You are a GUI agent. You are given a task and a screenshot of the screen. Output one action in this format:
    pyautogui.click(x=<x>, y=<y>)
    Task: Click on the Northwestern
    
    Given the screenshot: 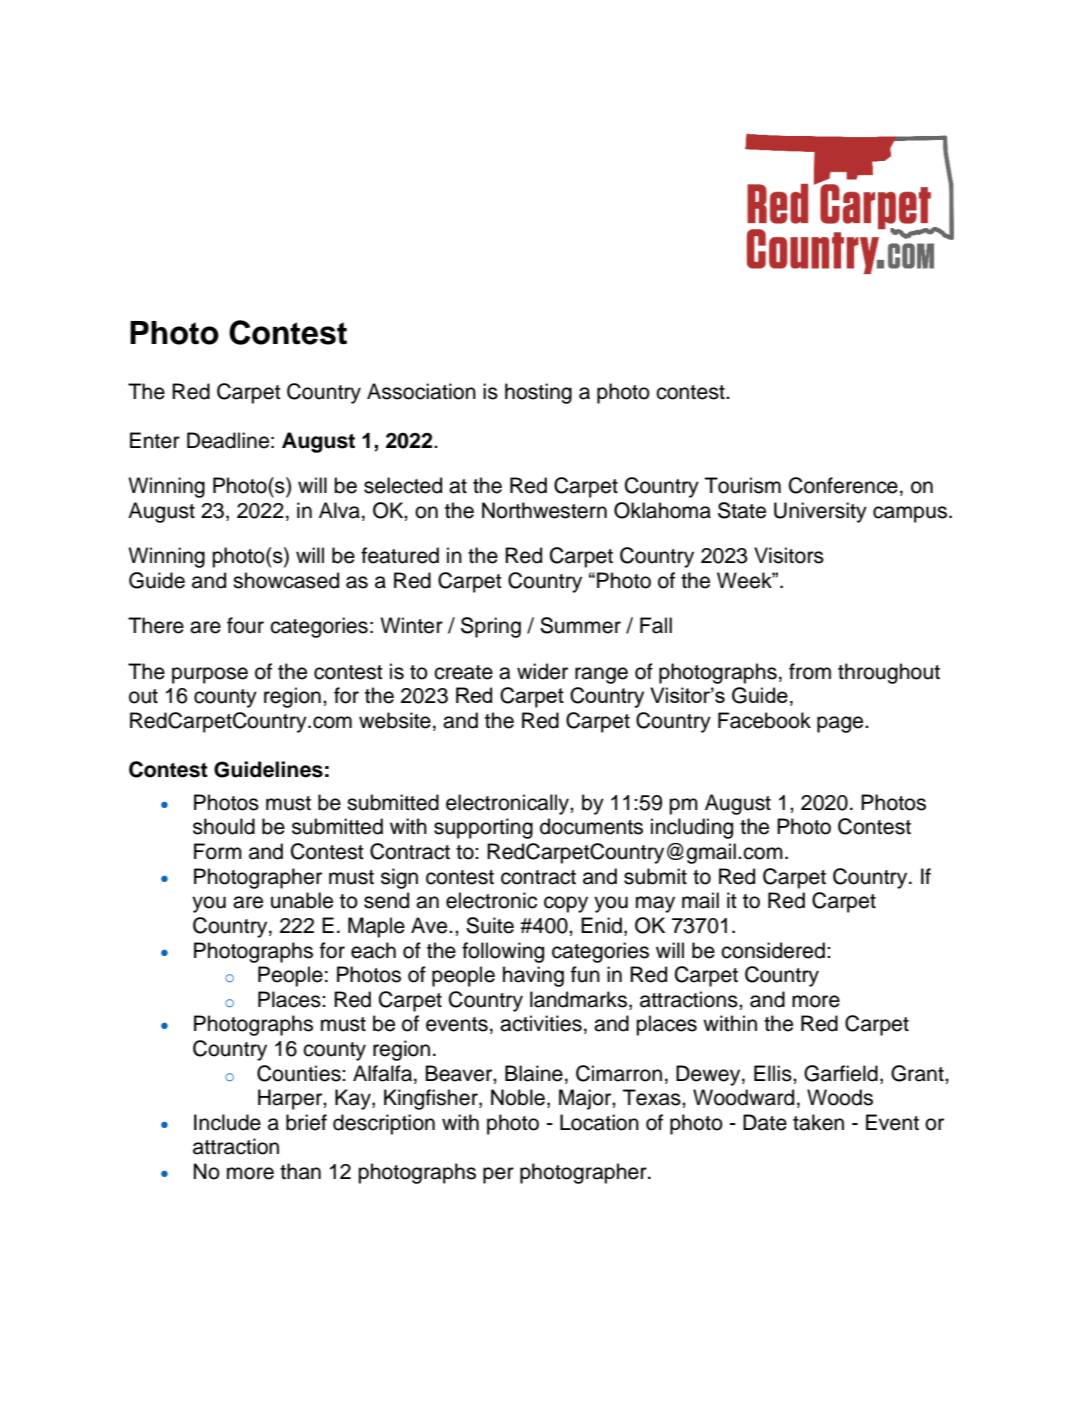 What is the action you would take?
    pyautogui.click(x=544, y=510)
